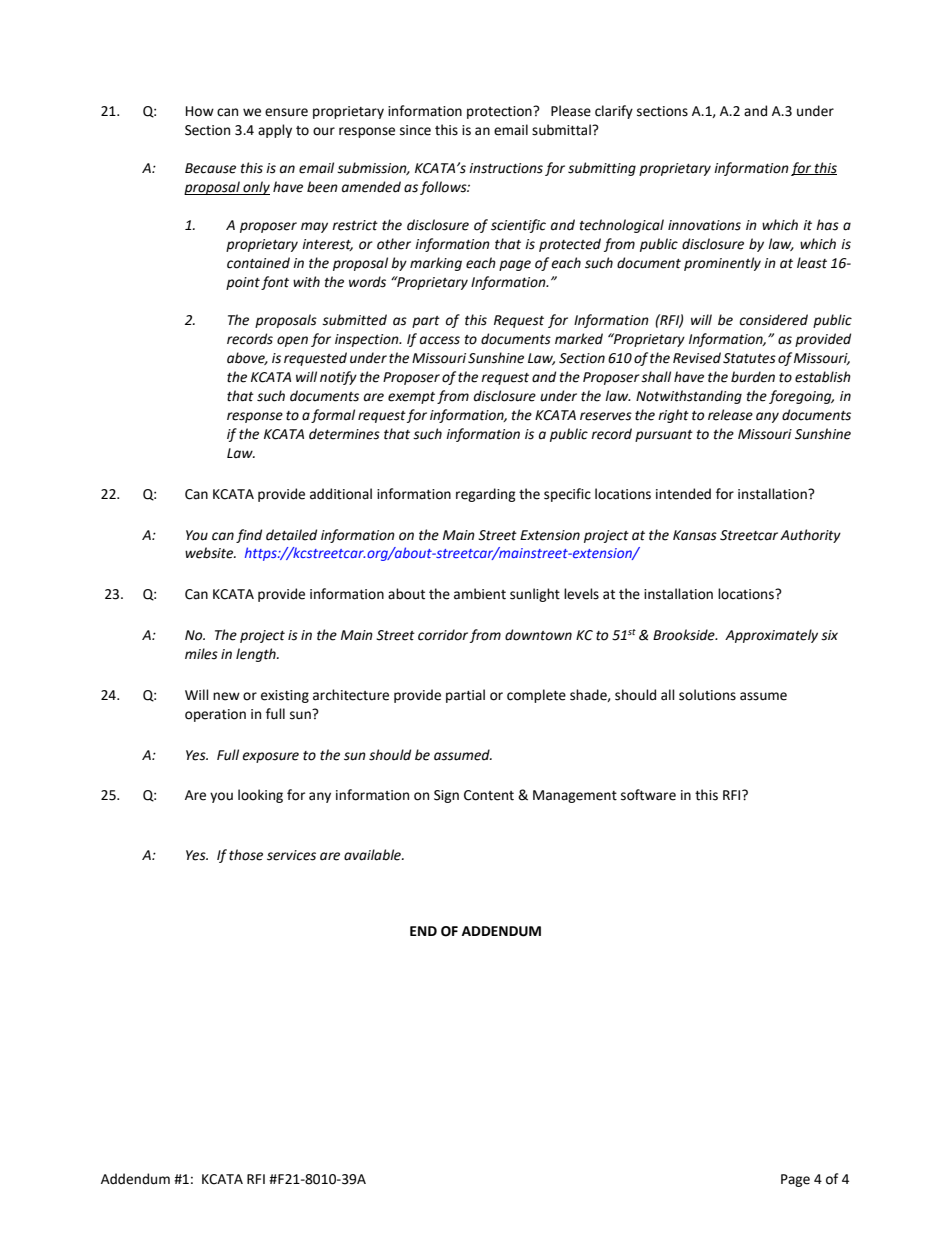  I want to click on services, so click(291, 855).
